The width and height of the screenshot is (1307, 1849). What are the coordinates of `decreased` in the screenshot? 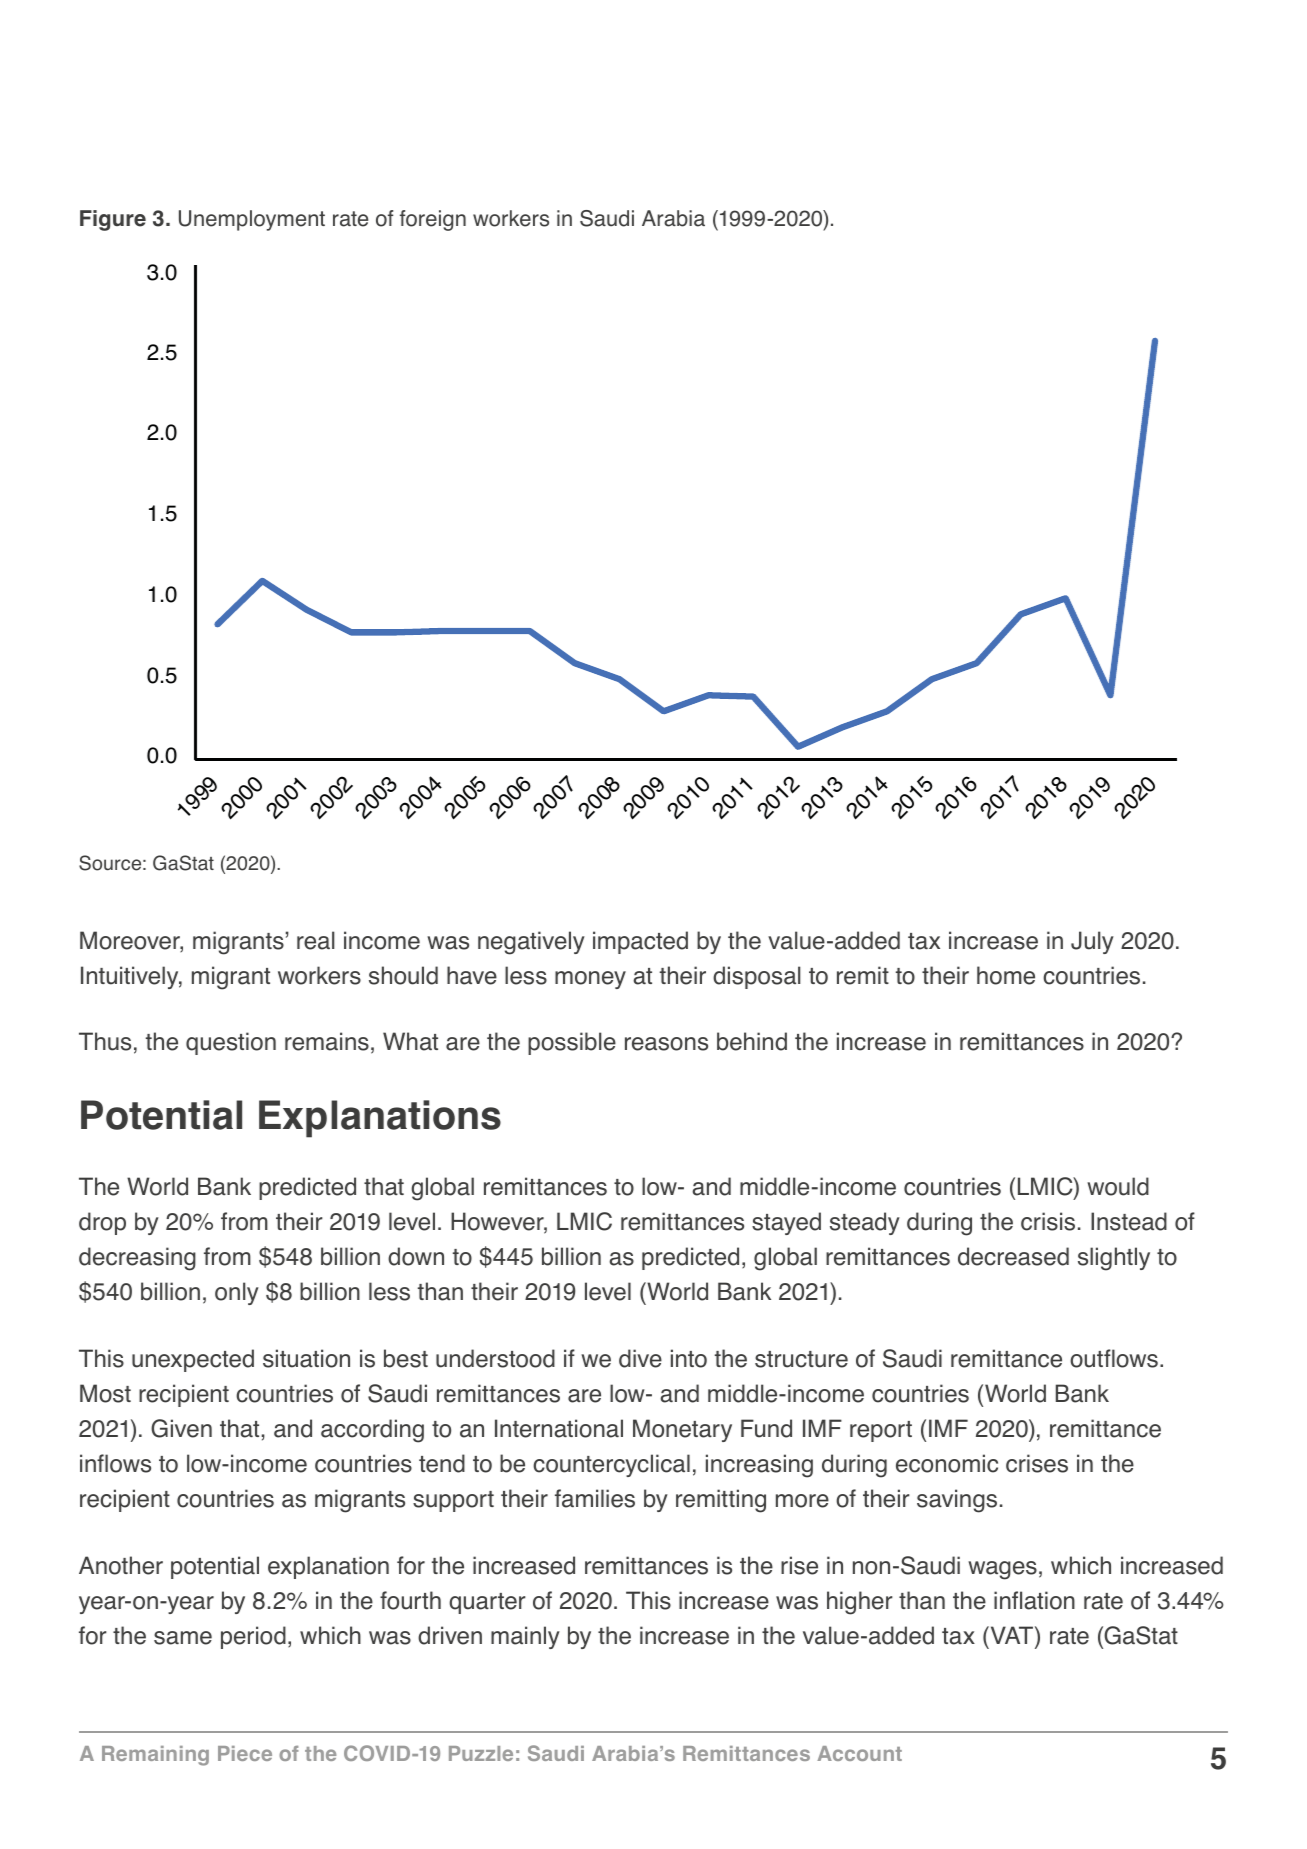 It's located at (1013, 1256).
